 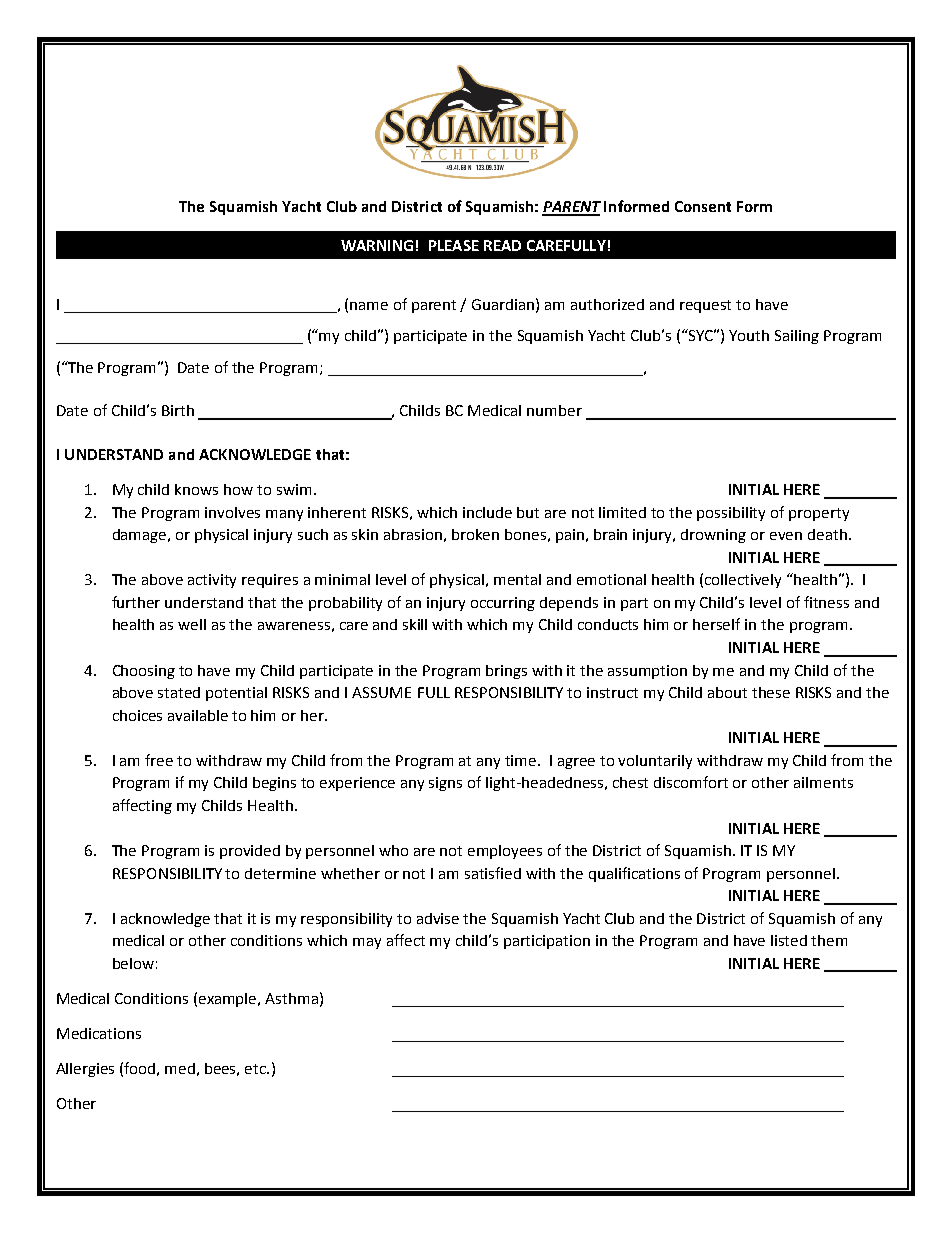 I want to click on skill, so click(x=415, y=624).
